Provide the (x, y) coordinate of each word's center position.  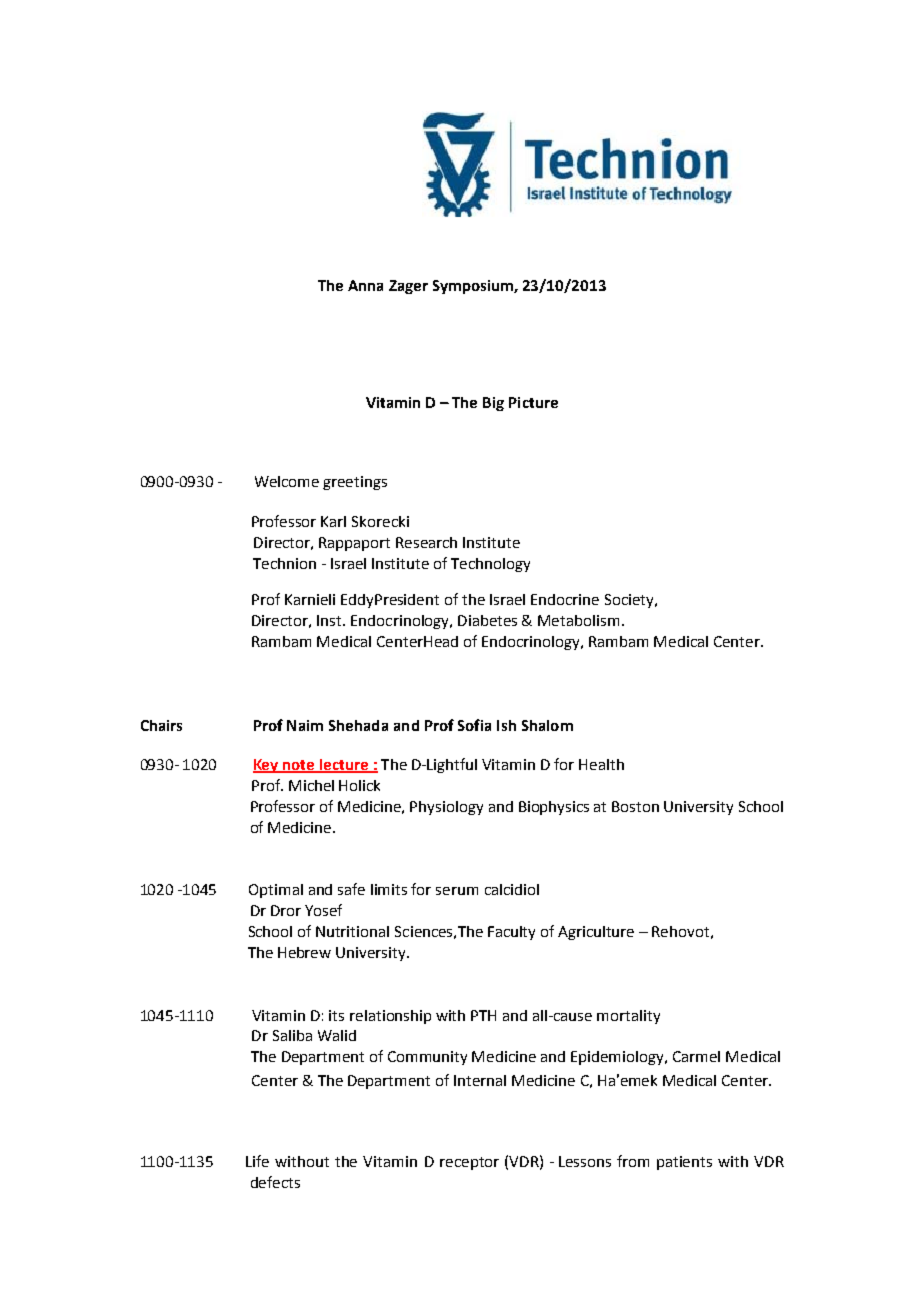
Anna (365, 285)
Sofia (474, 725)
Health (601, 764)
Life (257, 1161)
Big (493, 404)
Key (267, 766)
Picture (533, 402)
